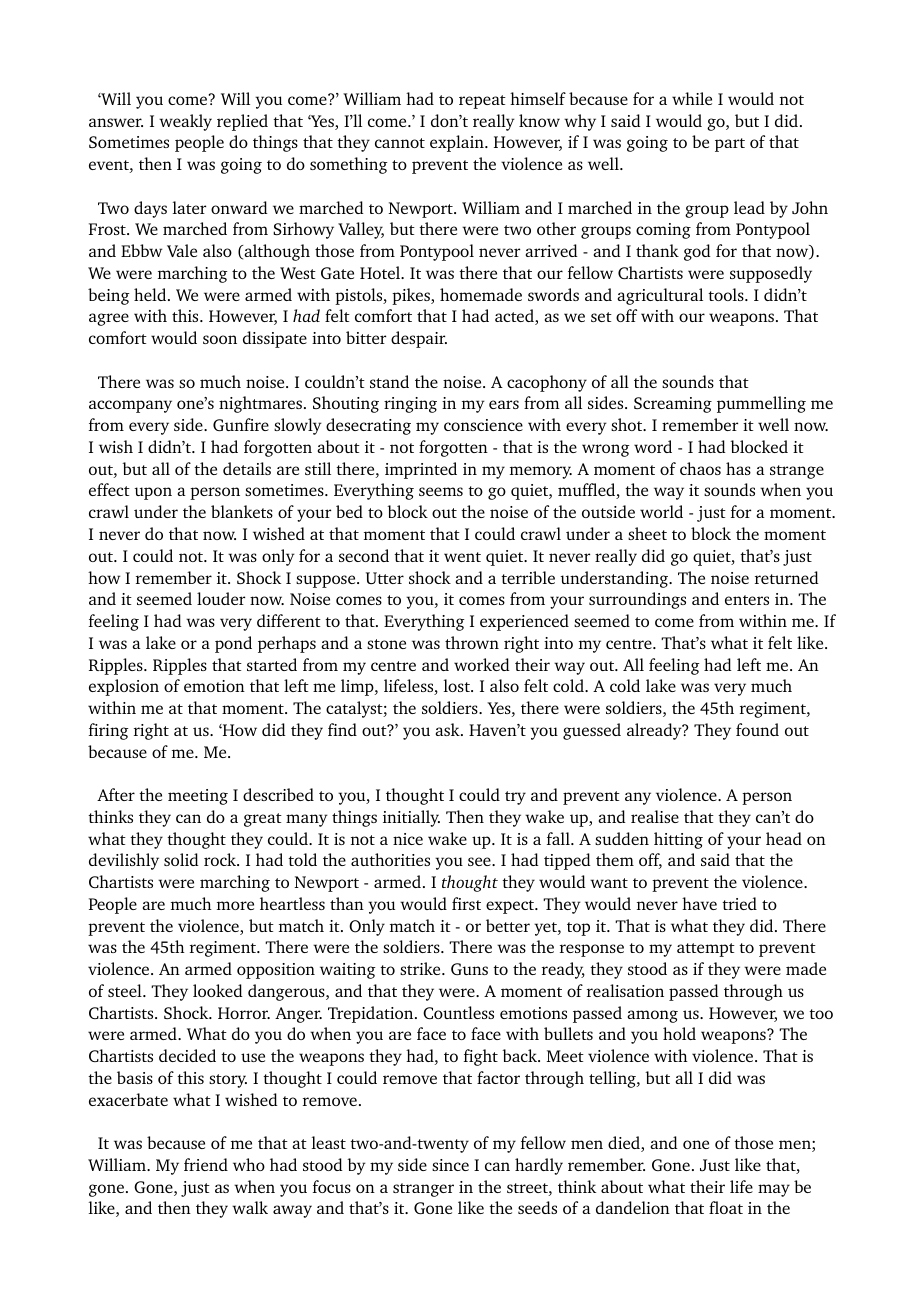  What do you see at coordinates (472, 642) in the screenshot?
I see `thrown` at bounding box center [472, 642].
